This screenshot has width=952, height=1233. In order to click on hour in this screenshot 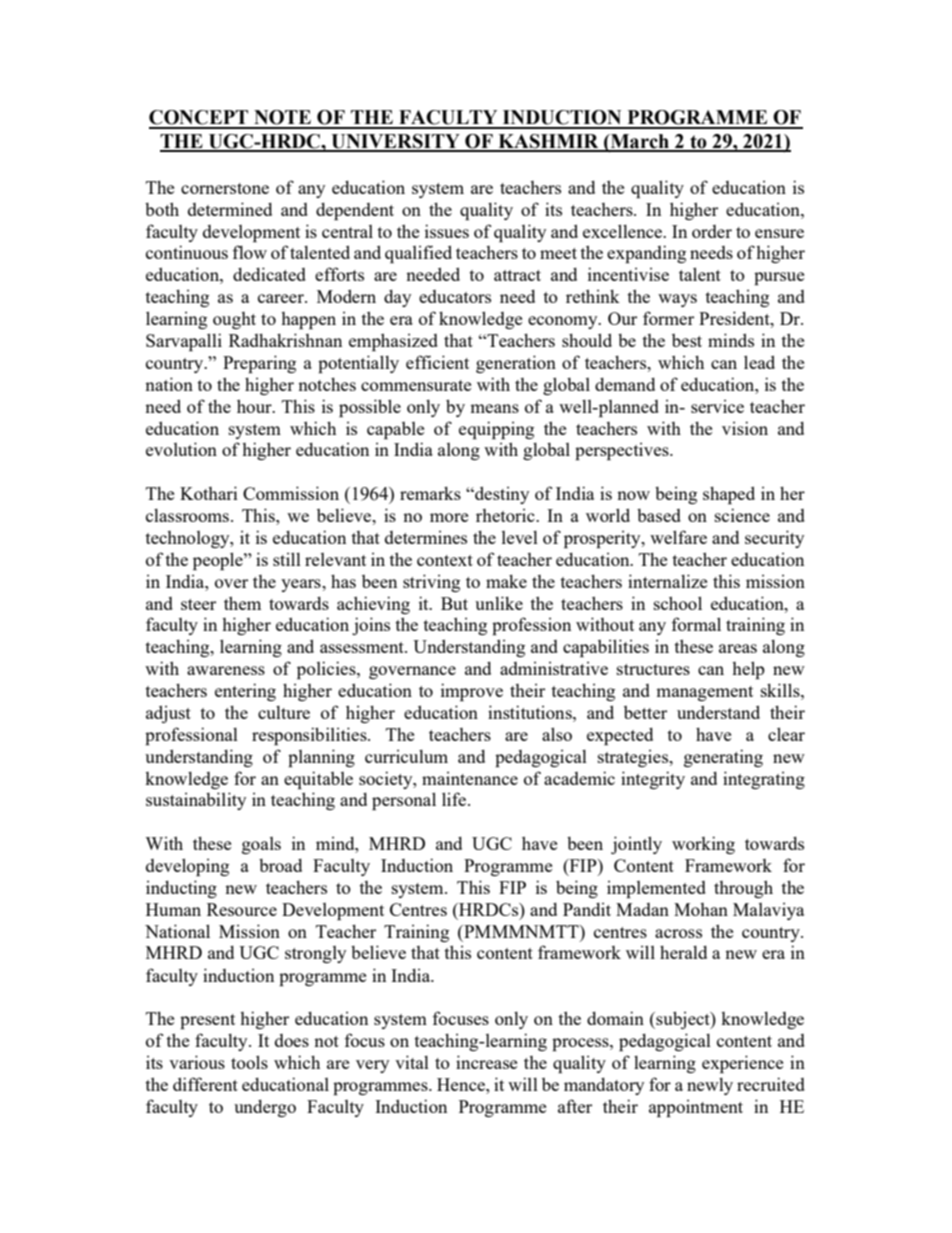, I will do `click(255, 406)`.
